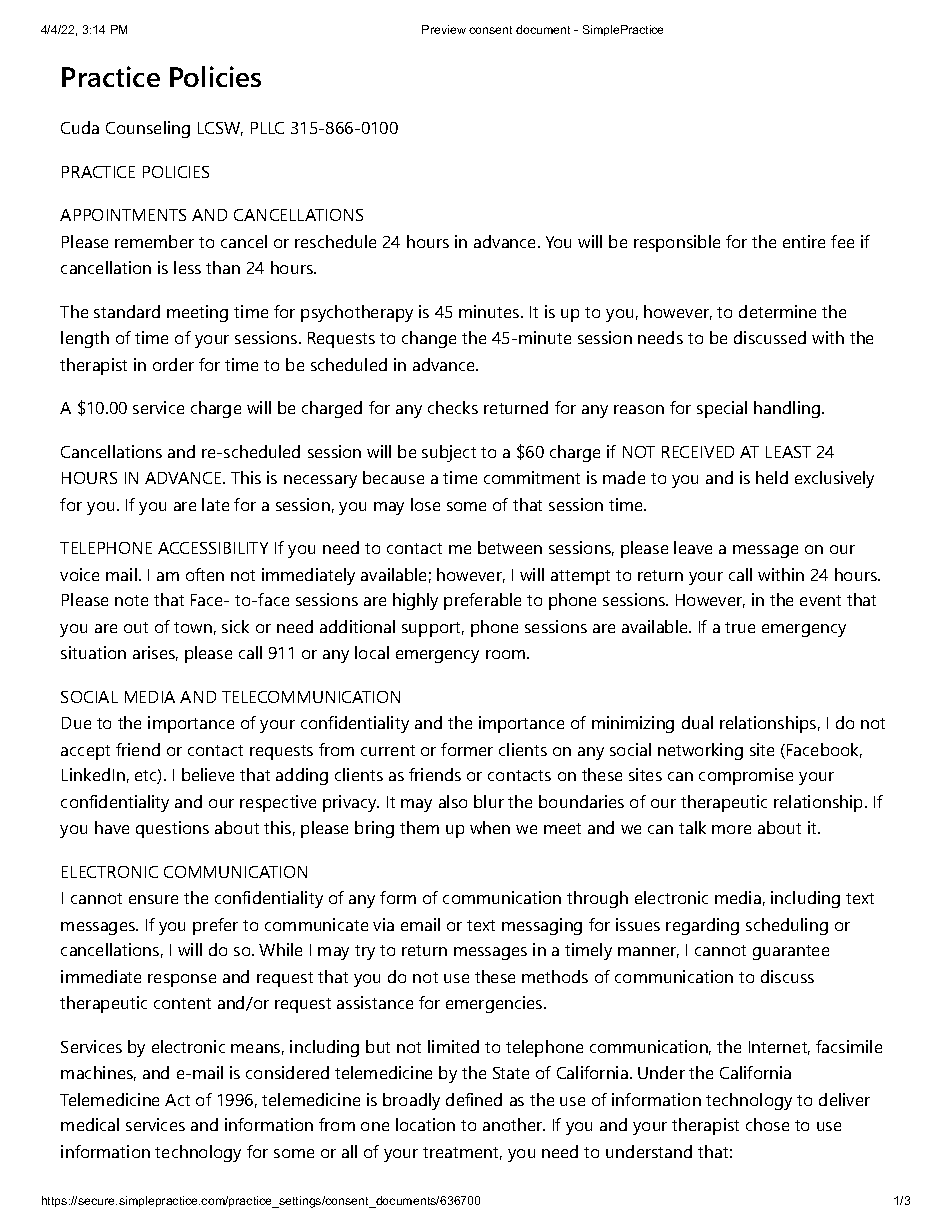  I want to click on change, so click(429, 339).
